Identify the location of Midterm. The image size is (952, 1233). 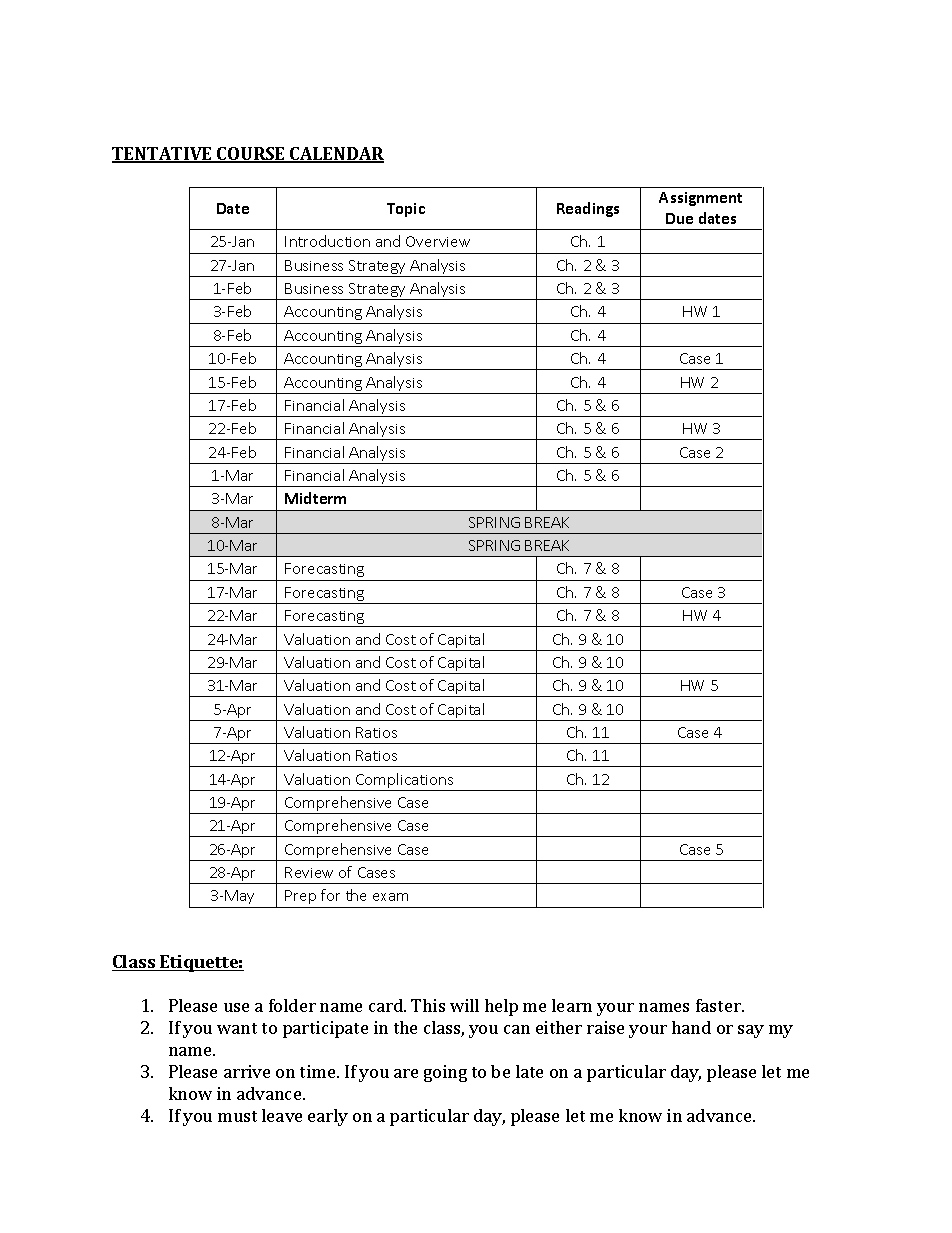
(315, 498).
